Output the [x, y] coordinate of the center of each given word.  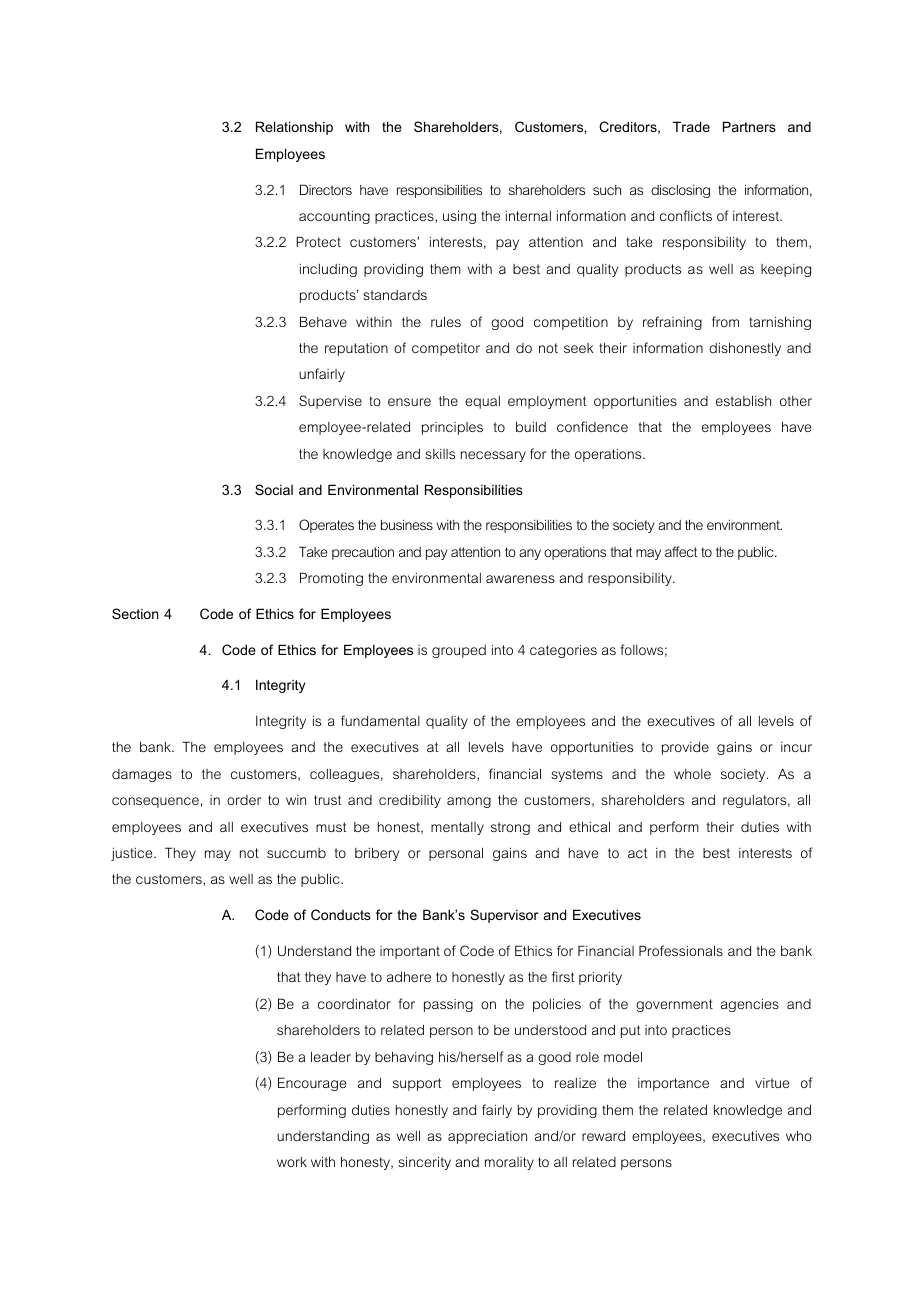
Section [135, 613]
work [292, 1162]
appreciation [487, 1137]
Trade [691, 126]
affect [681, 551]
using [459, 217]
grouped [459, 651]
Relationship [294, 128]
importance [673, 1084]
